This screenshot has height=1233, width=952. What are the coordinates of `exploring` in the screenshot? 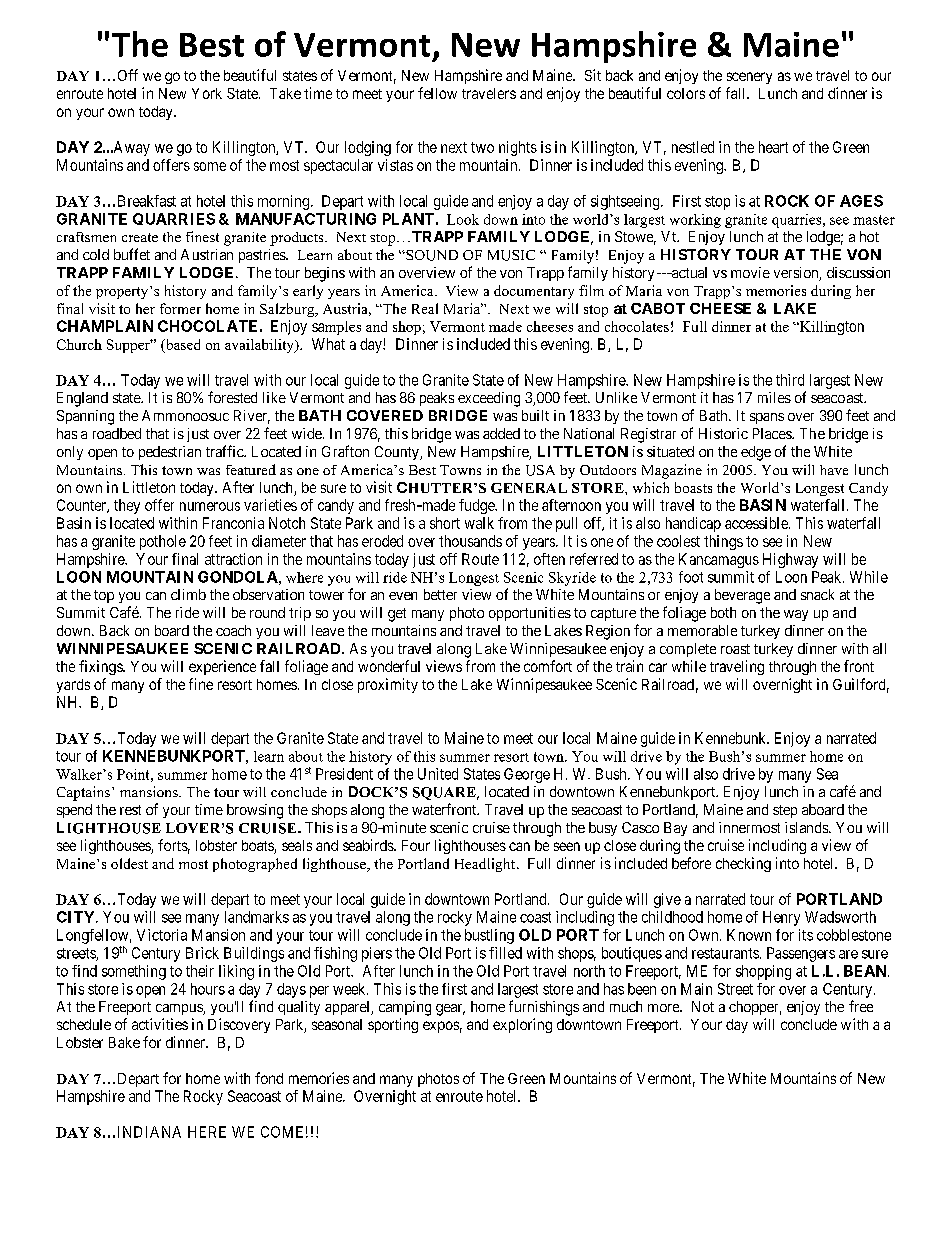 It's located at (522, 1025).
